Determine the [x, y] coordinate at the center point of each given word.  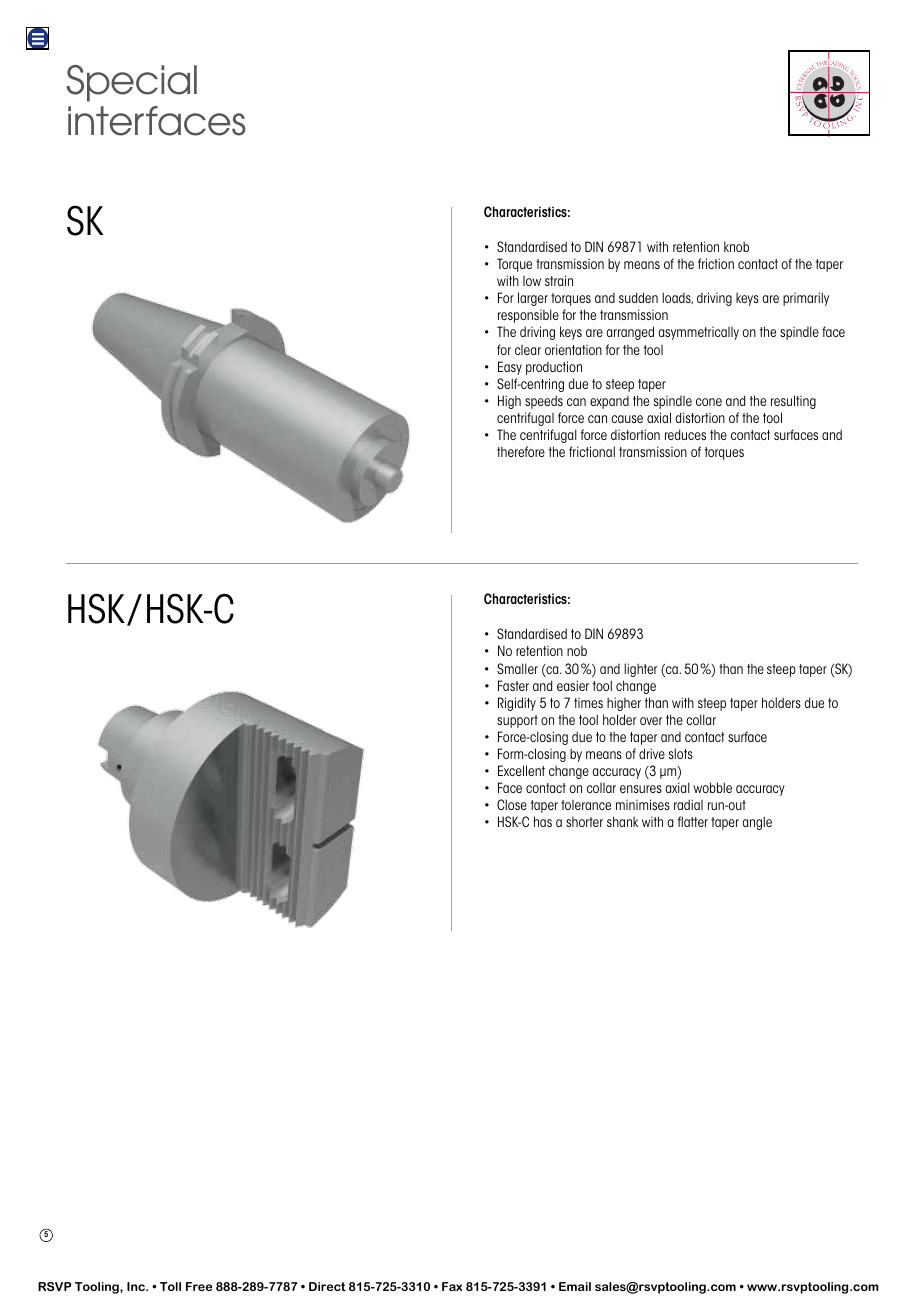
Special [131, 83]
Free [199, 1286]
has [543, 821]
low [532, 281]
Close [512, 804]
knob [736, 246]
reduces [685, 434]
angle [757, 823]
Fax [452, 1286]
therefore [521, 451]
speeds [544, 402]
